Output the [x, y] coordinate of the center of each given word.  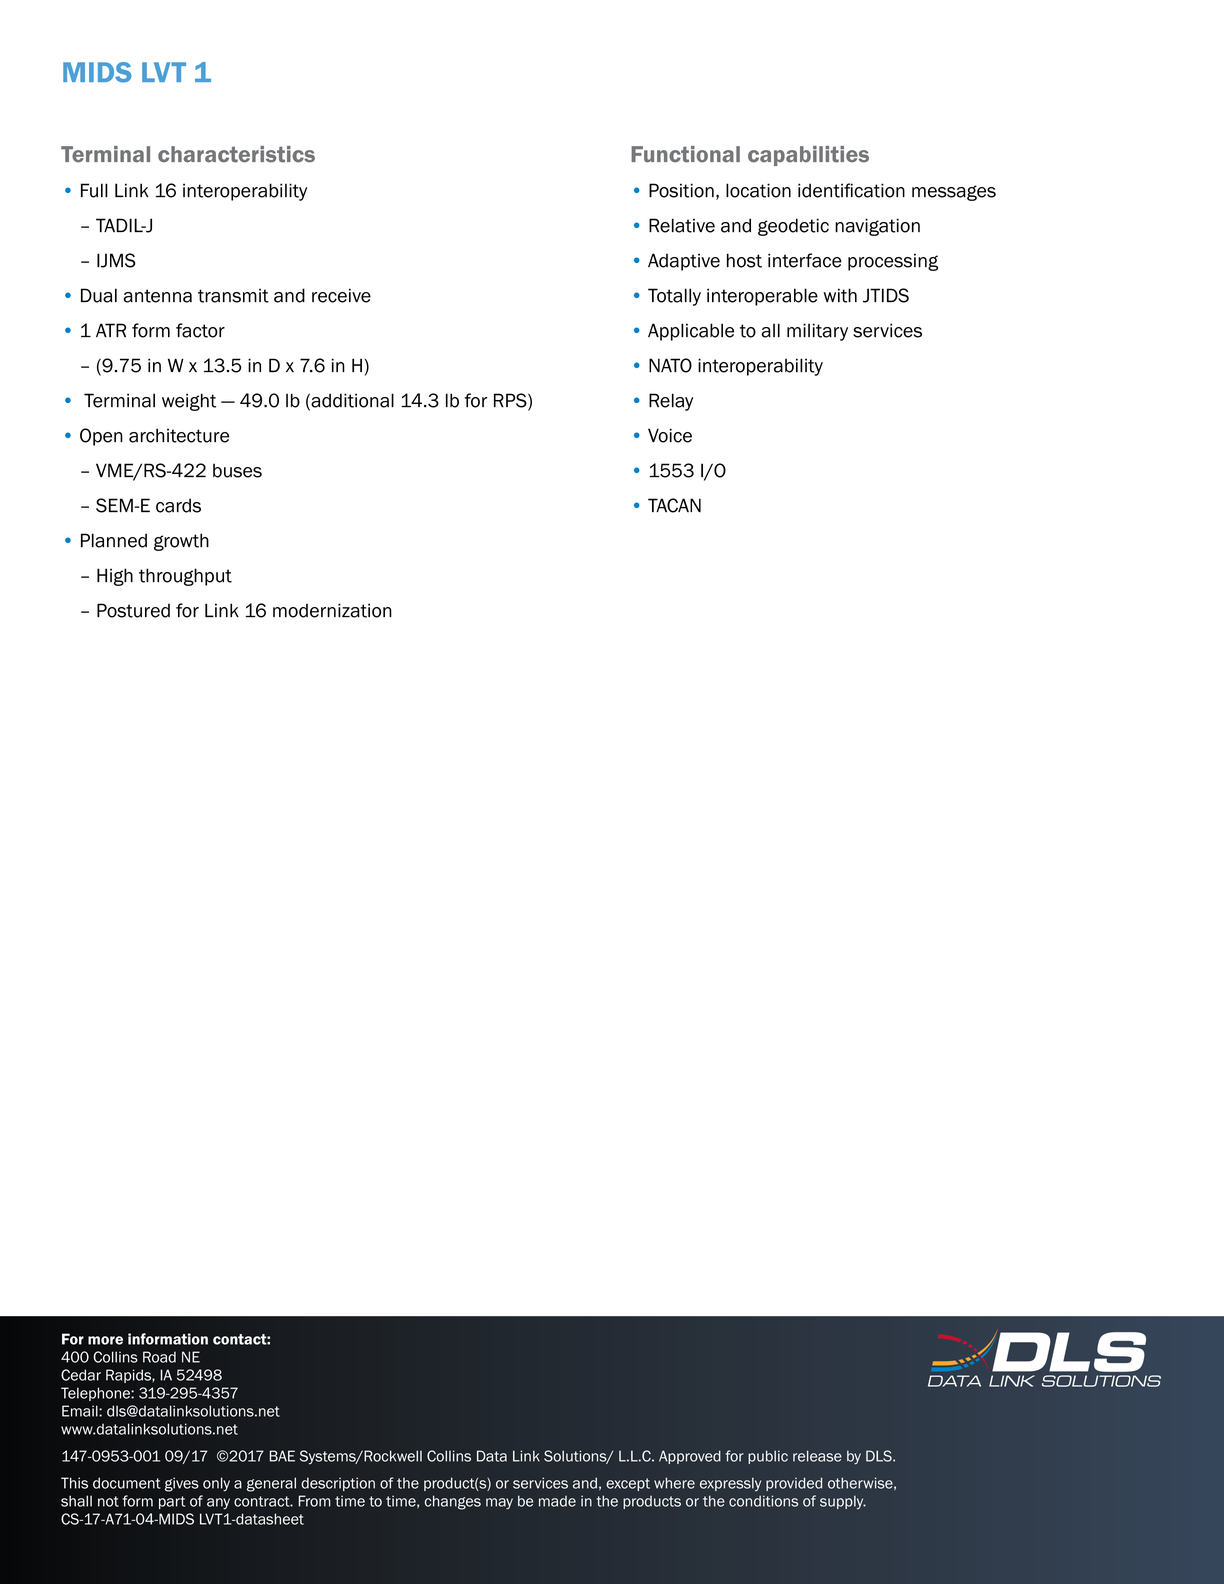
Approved [690, 1457]
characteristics [236, 154]
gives [182, 1484]
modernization [332, 610]
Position [681, 190]
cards [178, 505]
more [105, 1340]
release [817, 1456]
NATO [670, 365]
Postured [133, 610]
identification [851, 190]
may [499, 1504]
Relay [671, 402]
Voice [670, 435]
